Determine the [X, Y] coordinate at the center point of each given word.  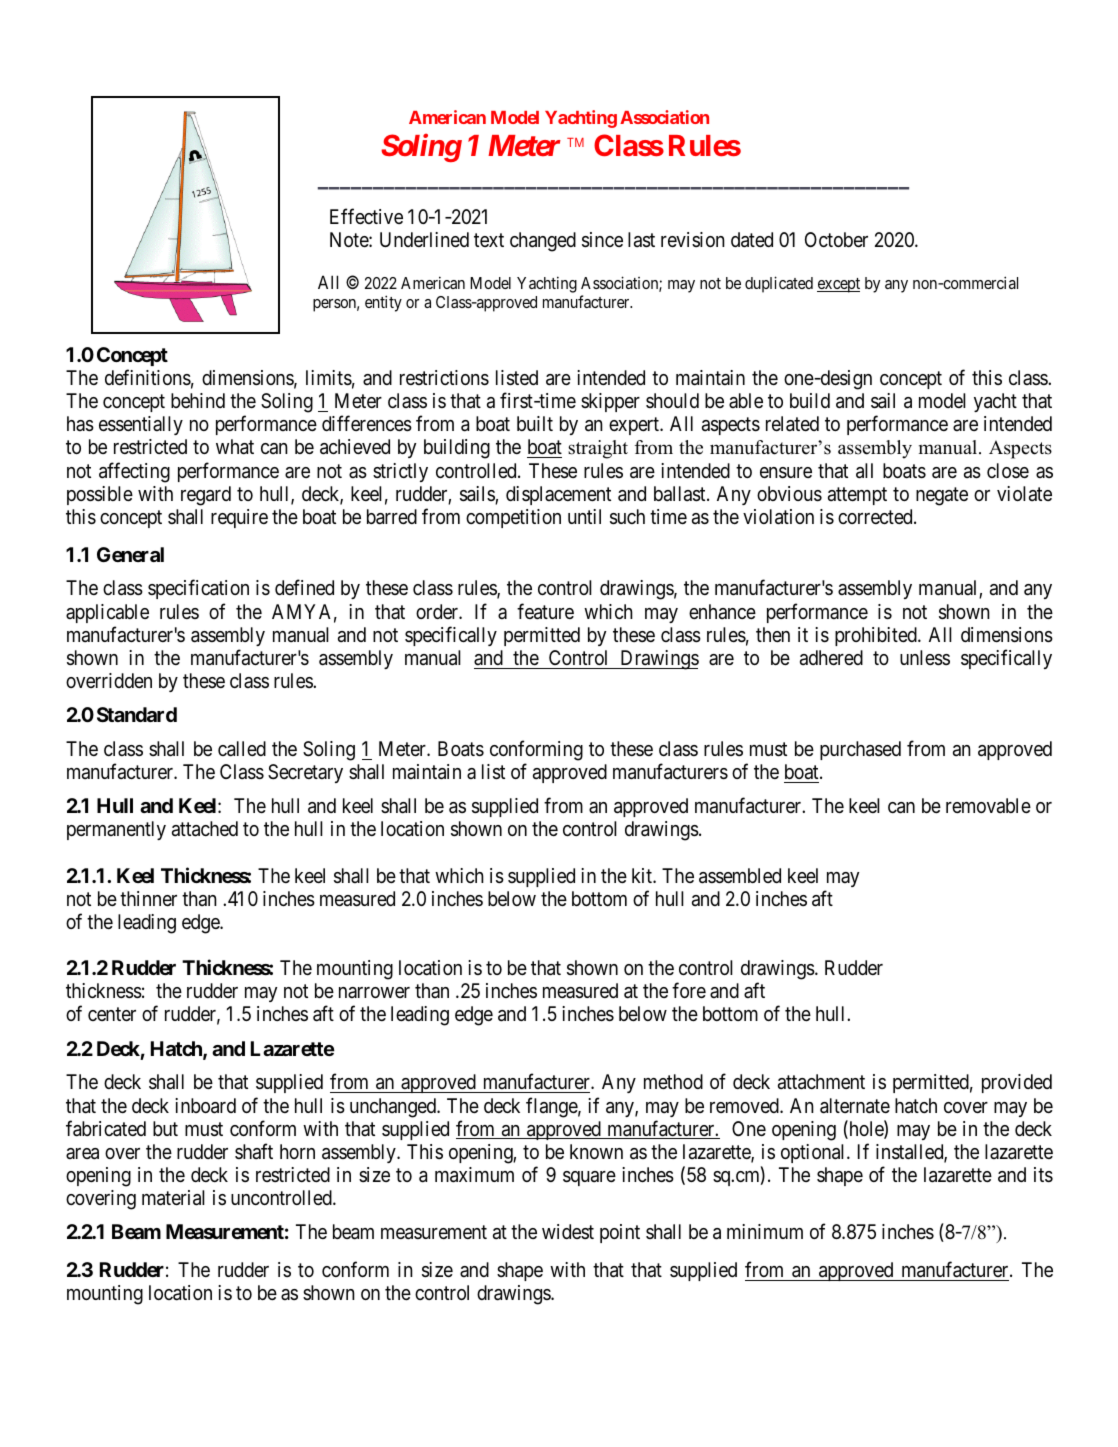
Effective [366, 216]
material [173, 1198]
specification [198, 589]
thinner [148, 898]
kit [643, 875]
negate [942, 496]
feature [545, 611]
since [602, 240]
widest [568, 1231]
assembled [740, 876]
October [836, 239]
